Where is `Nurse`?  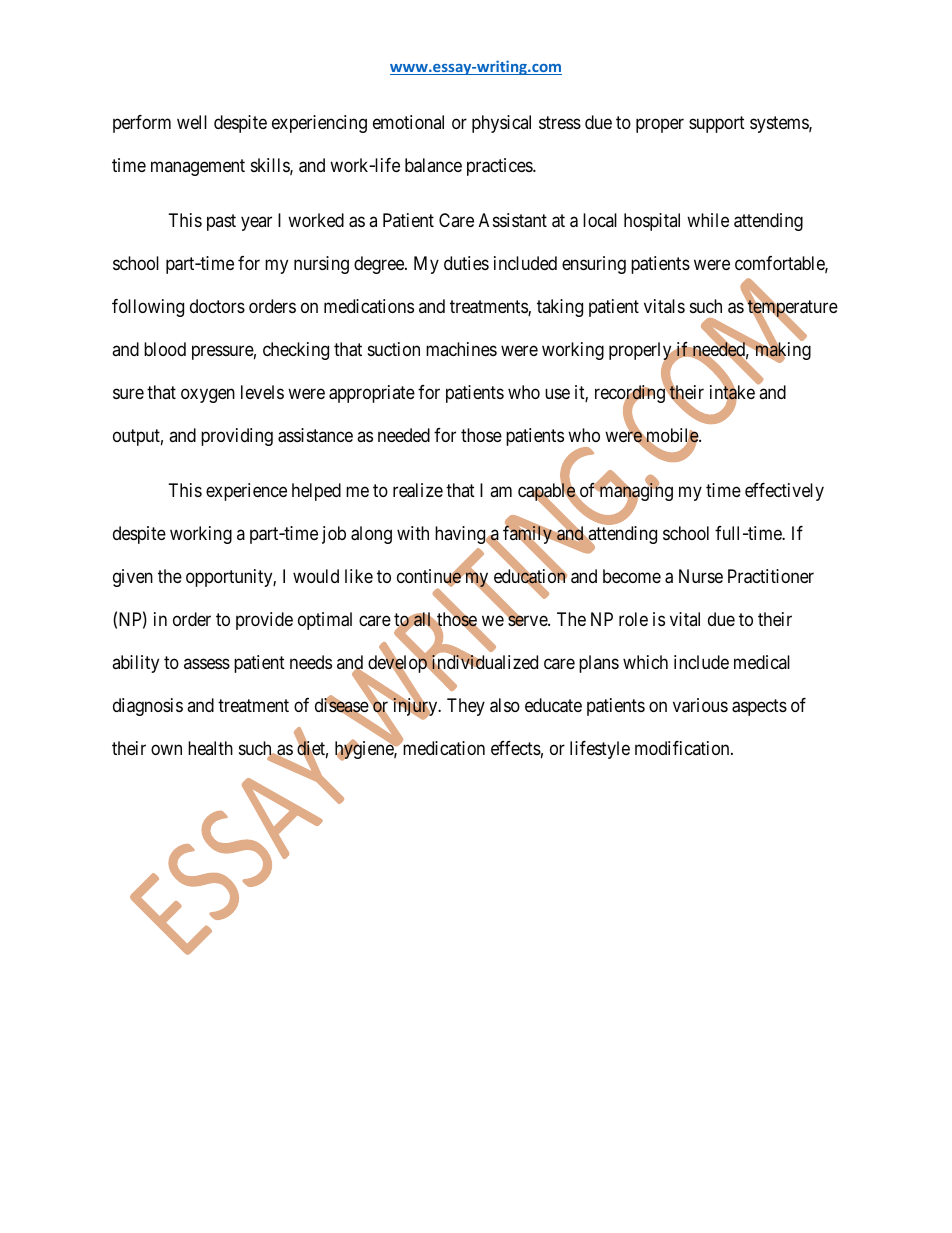
Nurse is located at coordinates (701, 576).
